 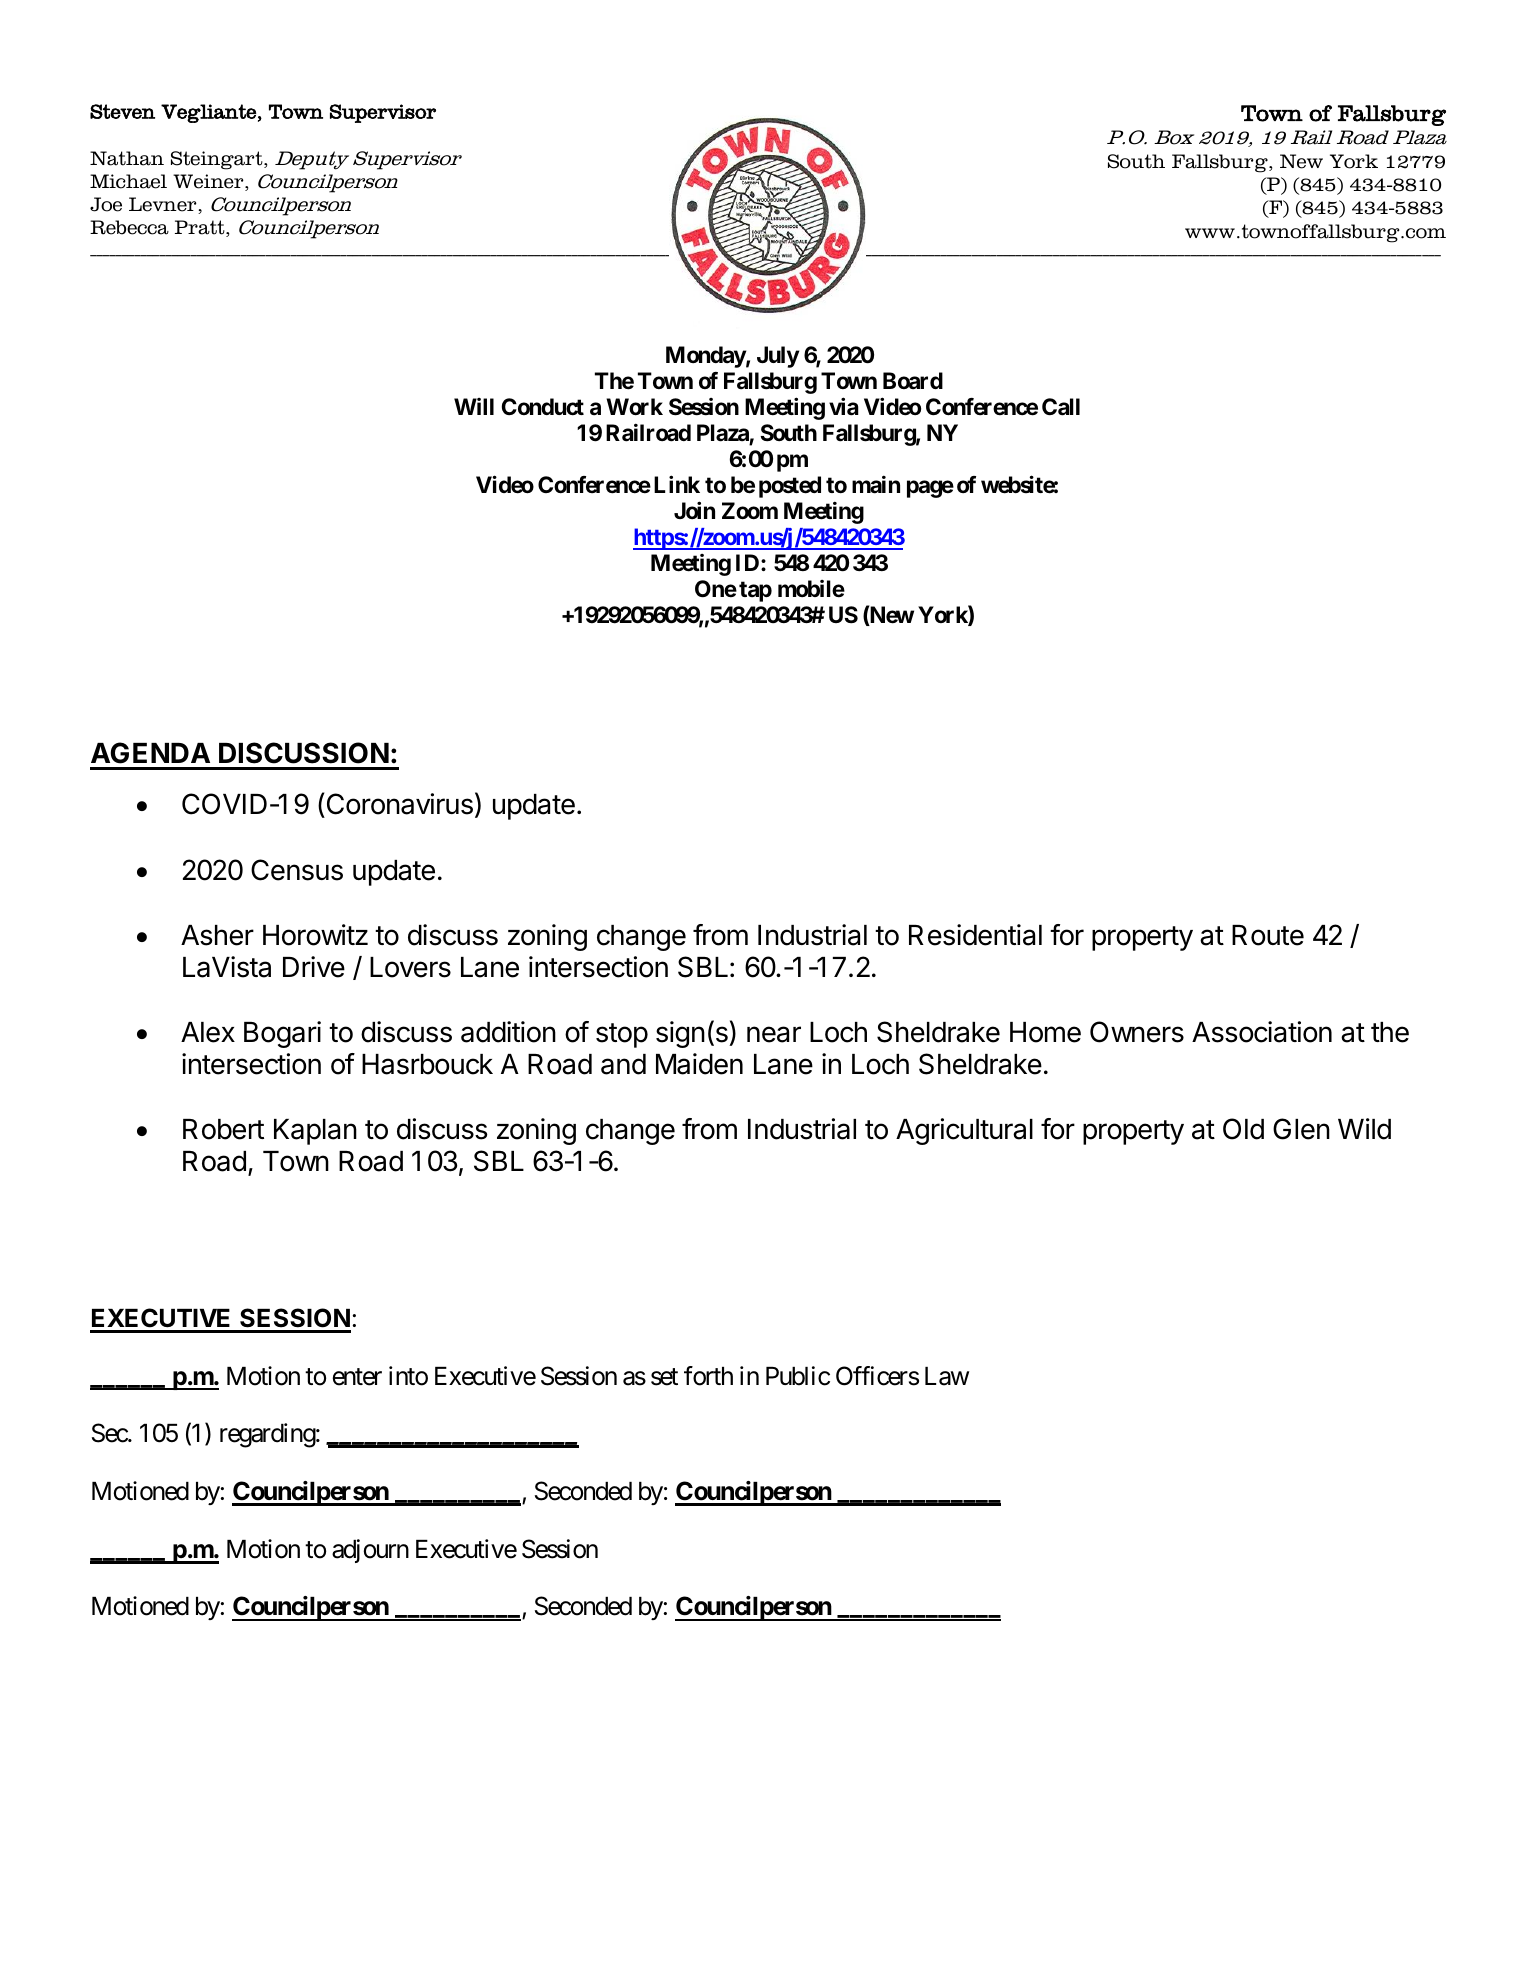 What do you see at coordinates (357, 1377) in the image?
I see `enter` at bounding box center [357, 1377].
